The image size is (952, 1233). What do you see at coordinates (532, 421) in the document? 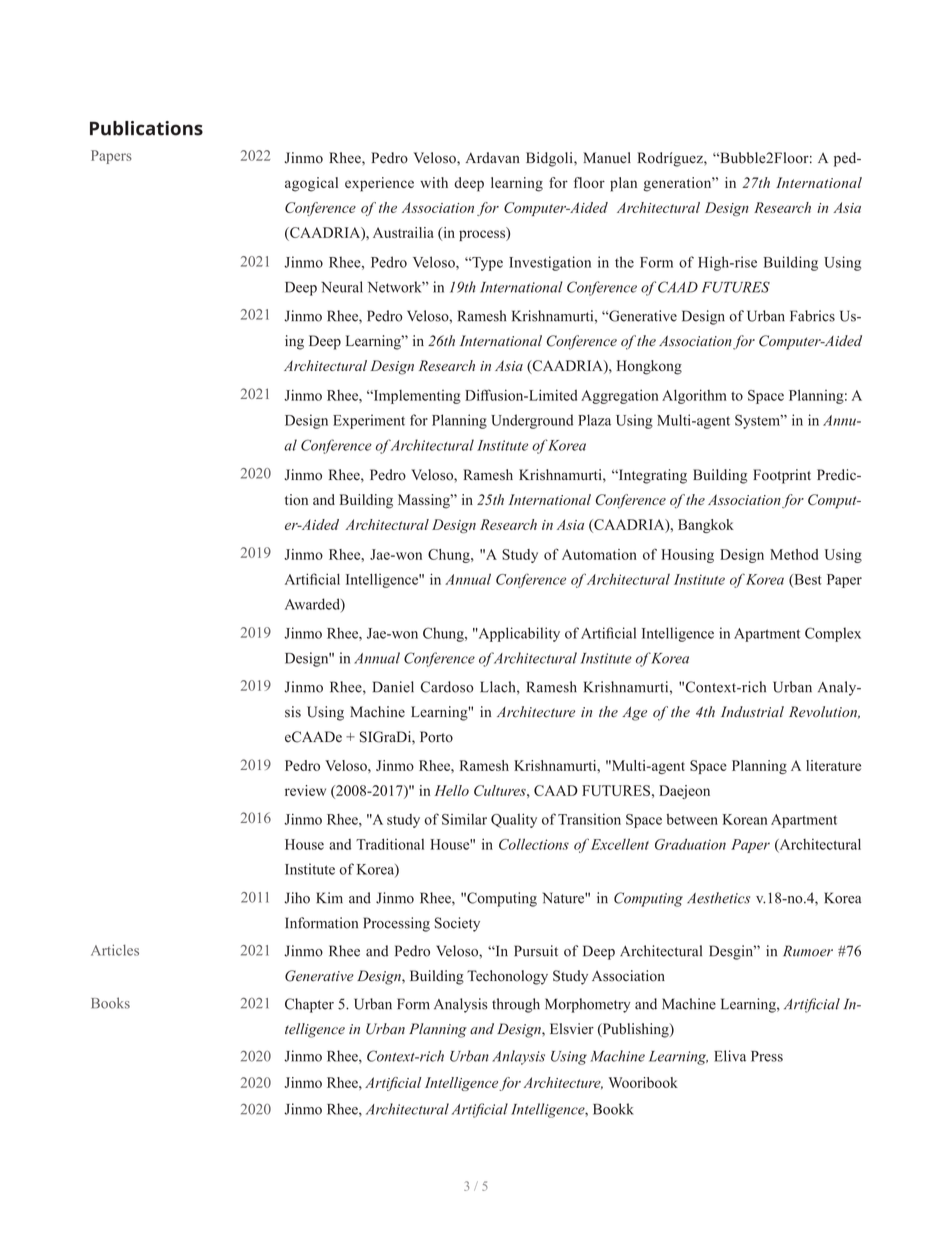
I see `Underground` at bounding box center [532, 421].
